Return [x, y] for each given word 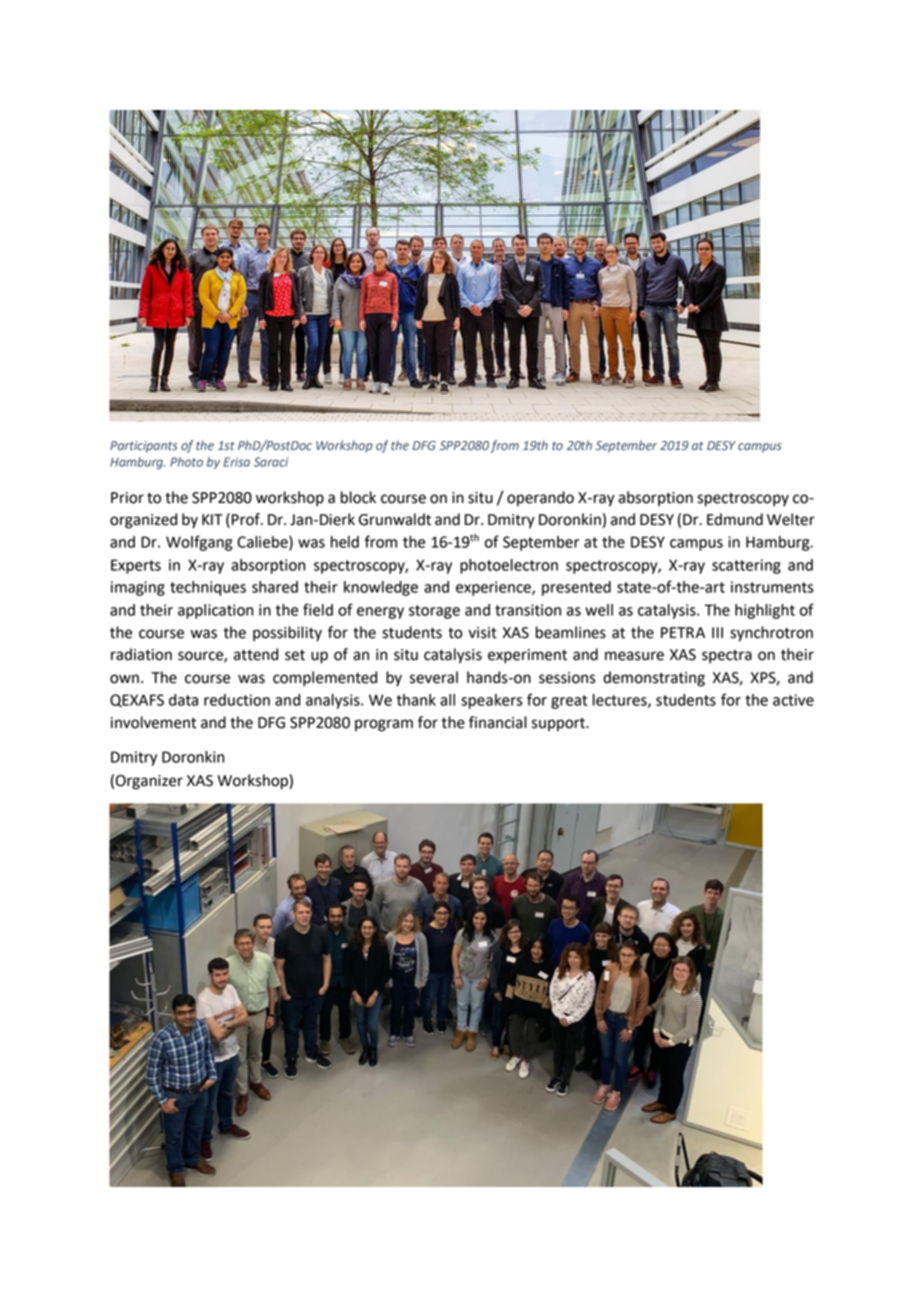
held [345, 542]
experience [494, 588]
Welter [791, 519]
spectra [727, 657]
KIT [212, 519]
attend [256, 654]
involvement [154, 722]
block [358, 497]
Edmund [735, 519]
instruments [772, 587]
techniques [208, 588]
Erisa [236, 462]
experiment [527, 656]
